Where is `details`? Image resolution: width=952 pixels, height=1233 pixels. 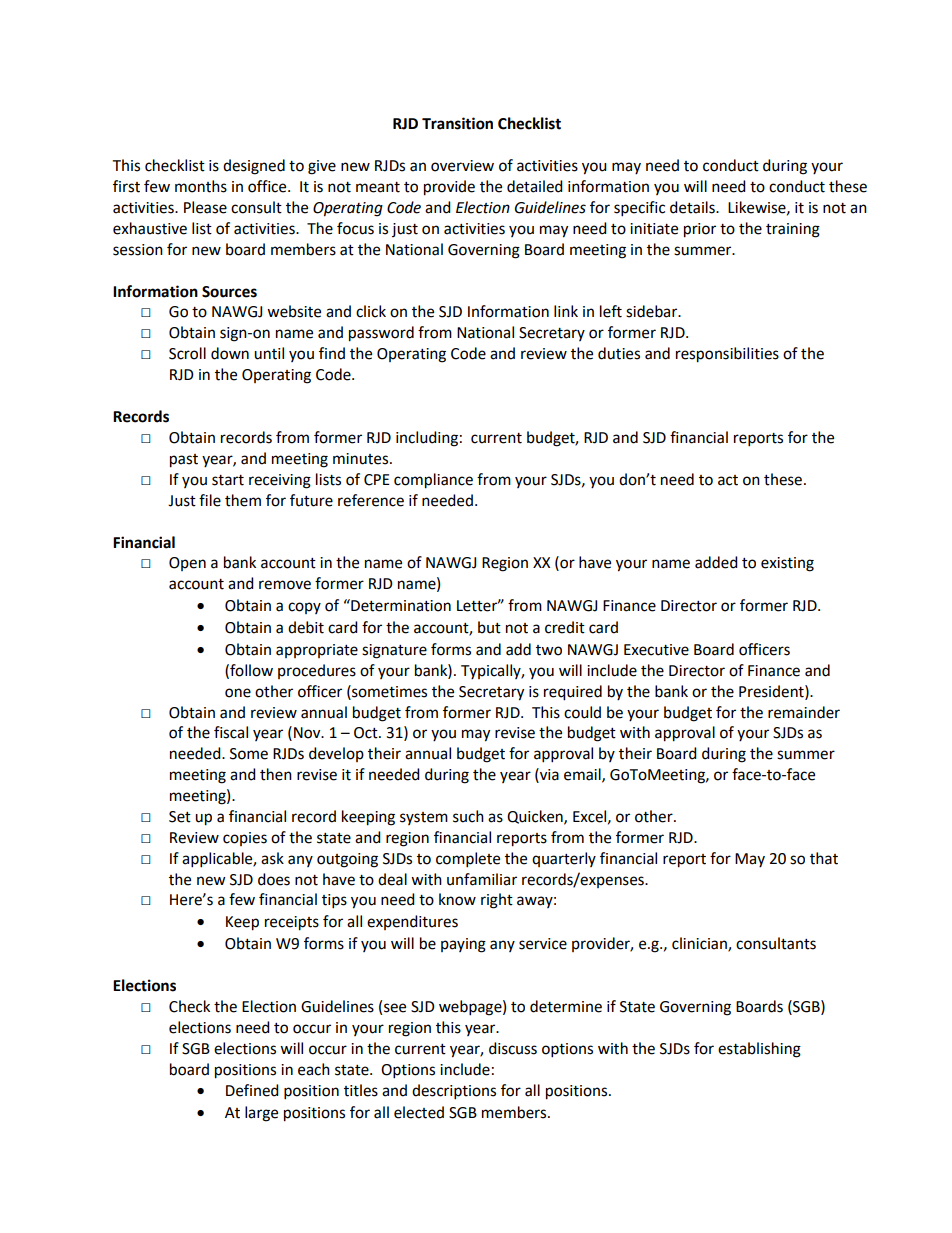 details is located at coordinates (693, 207).
